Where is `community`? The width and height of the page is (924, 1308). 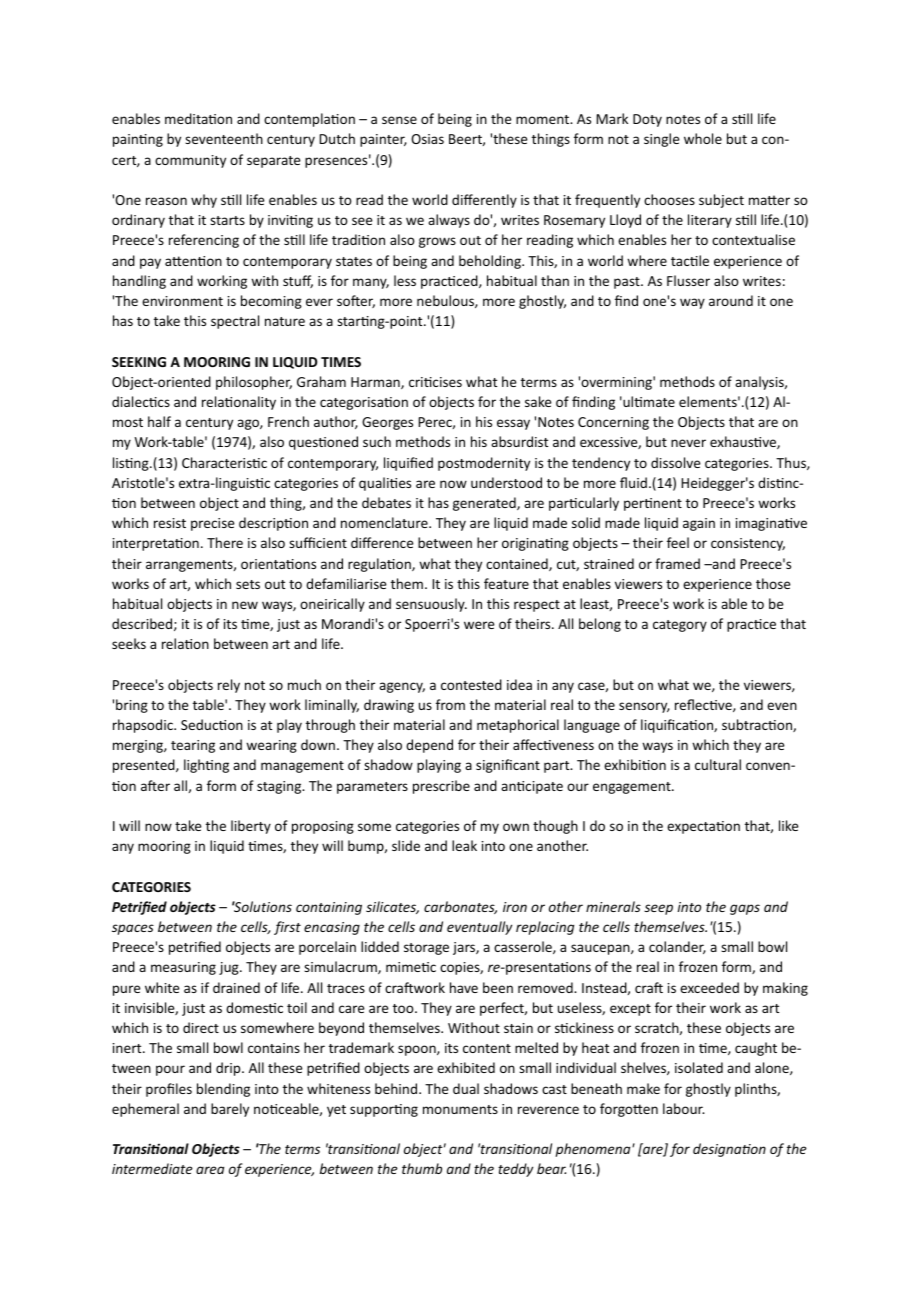
community is located at coordinates (190, 161).
